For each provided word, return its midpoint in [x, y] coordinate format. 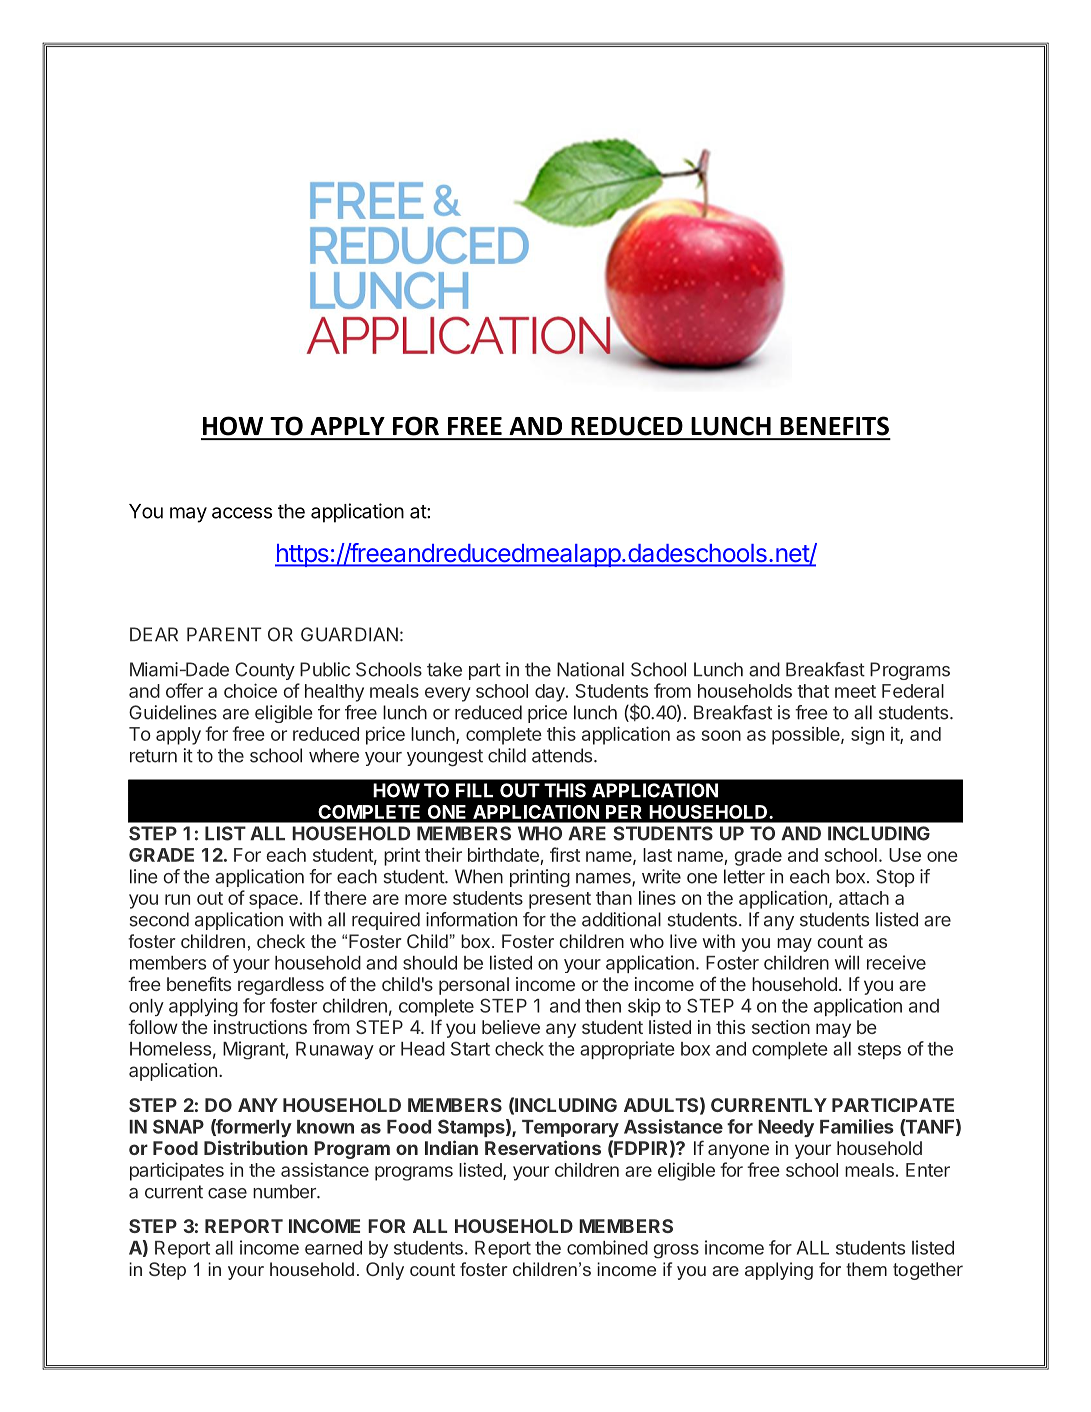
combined [607, 1247]
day [551, 693]
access [242, 513]
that [813, 691]
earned [333, 1248]
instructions [260, 1027]
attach [864, 898]
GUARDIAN [349, 634]
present [560, 900]
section [781, 1027]
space [273, 901]
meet [855, 691]
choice [250, 690]
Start [470, 1048]
